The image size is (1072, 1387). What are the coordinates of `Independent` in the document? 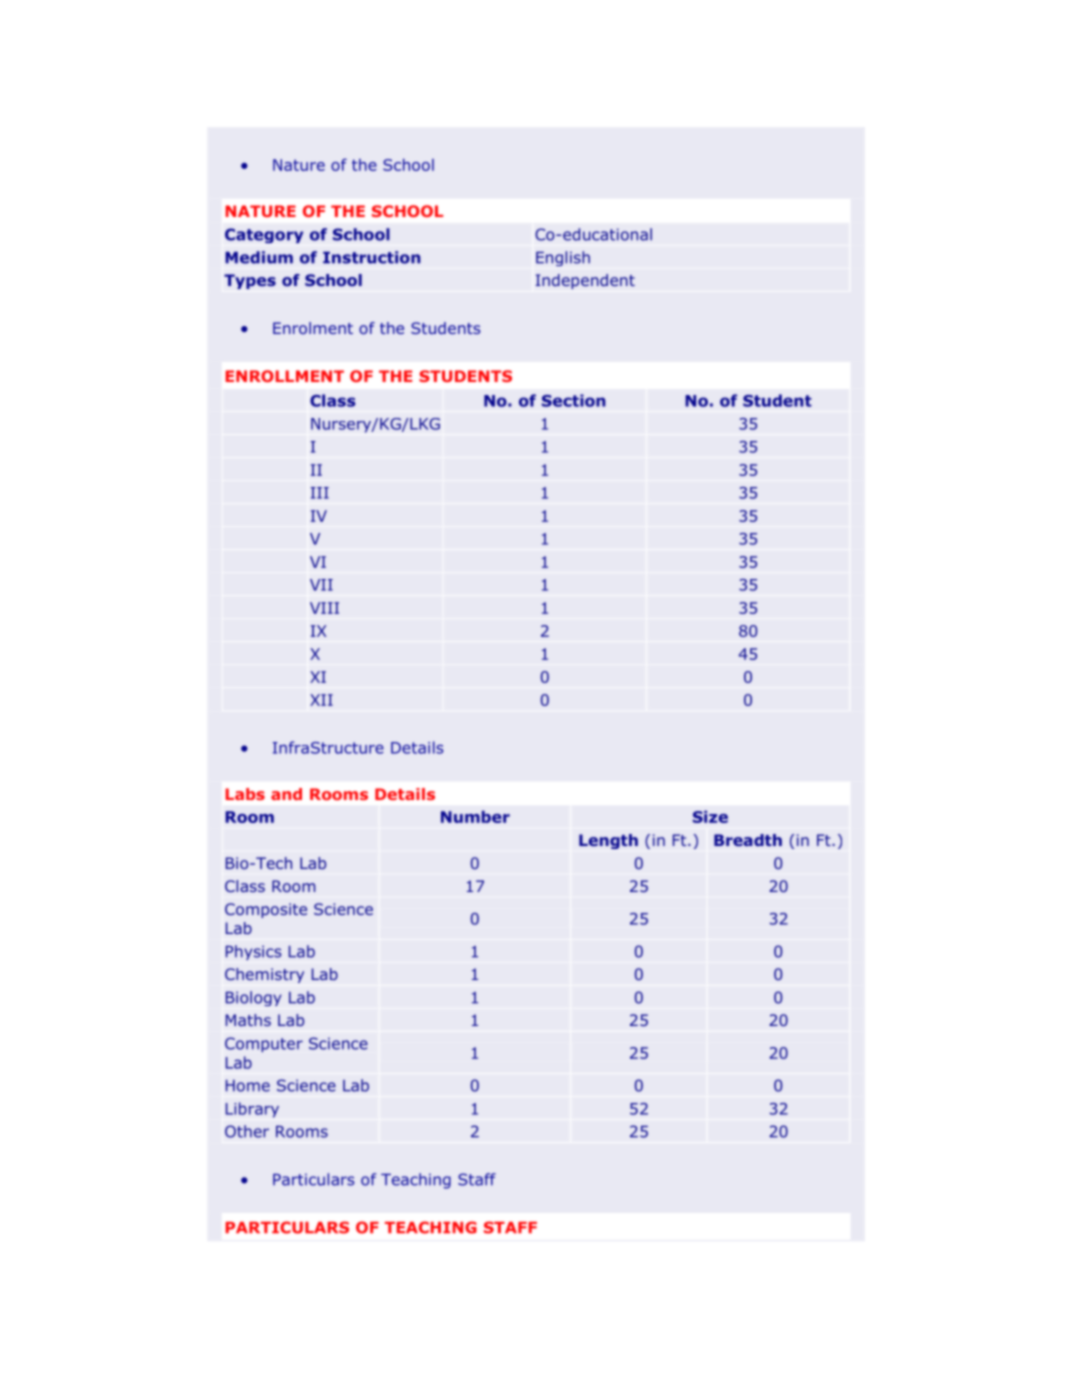 It's located at (585, 281).
